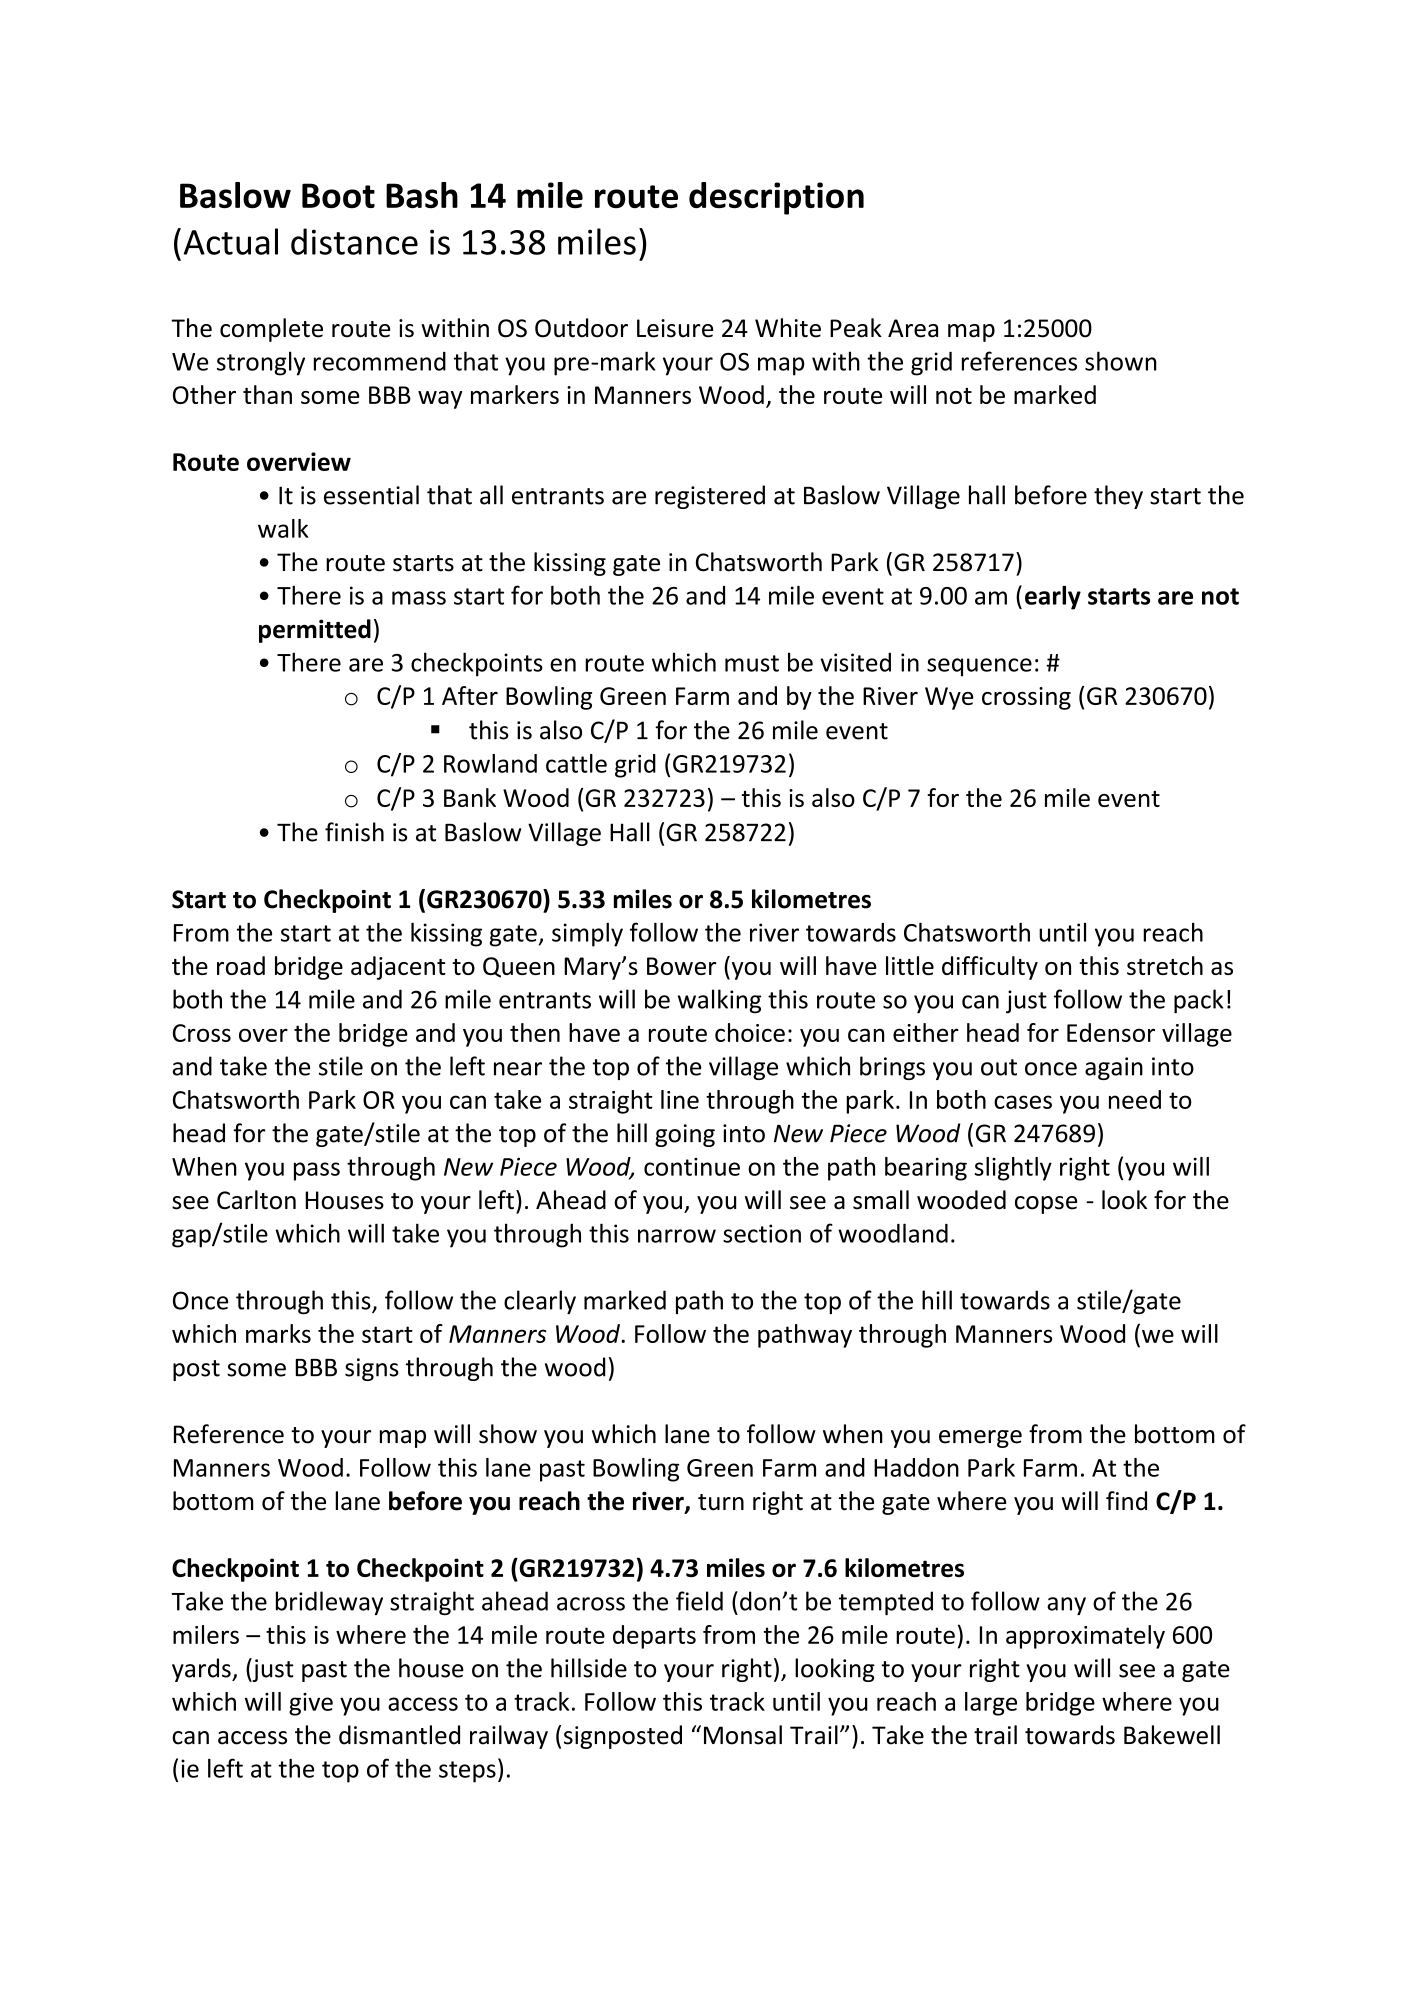 Image resolution: width=1418 pixels, height=2005 pixels. What do you see at coordinates (654, 1637) in the image?
I see `departs` at bounding box center [654, 1637].
